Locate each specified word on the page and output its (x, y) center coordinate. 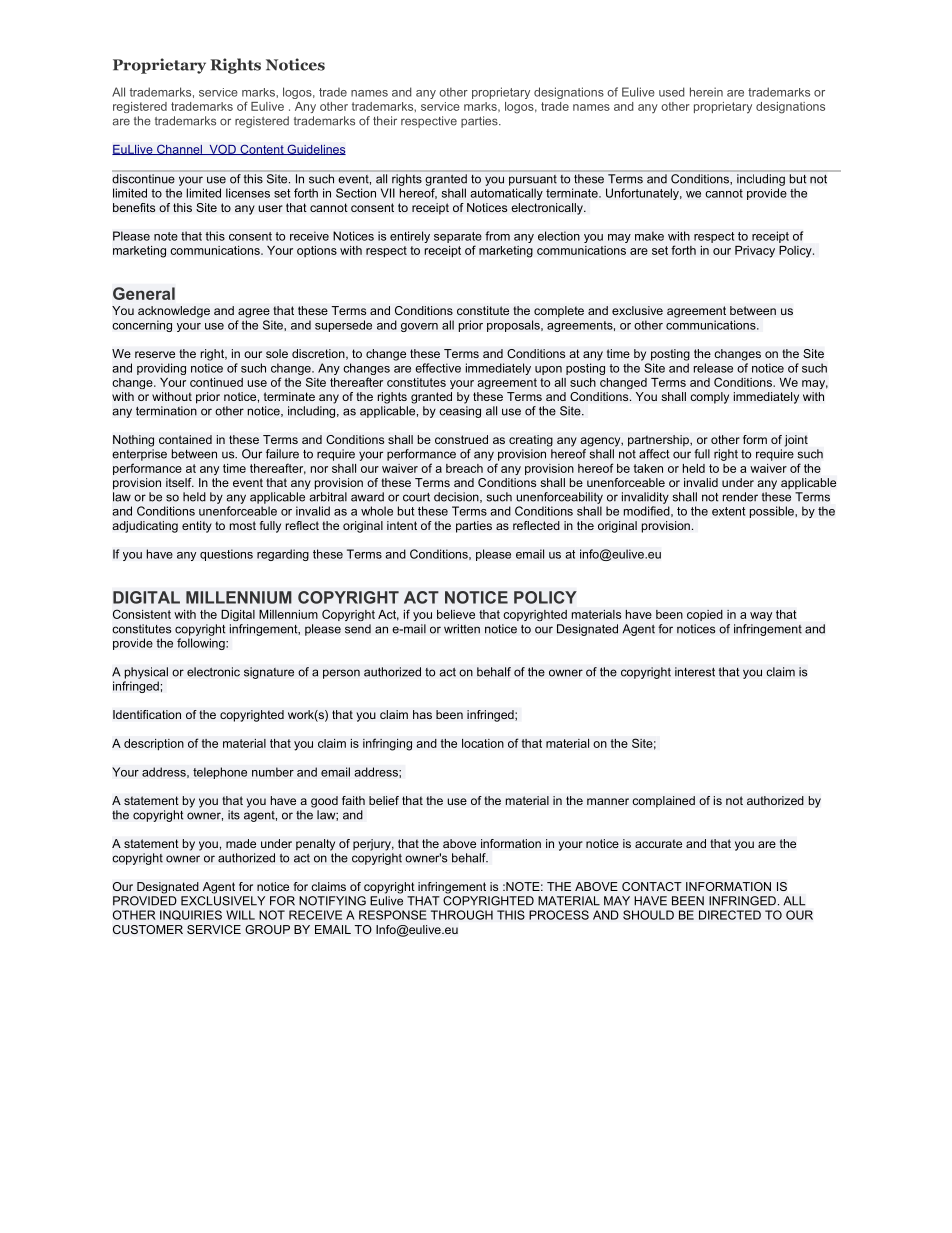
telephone (220, 773)
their (385, 121)
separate (458, 237)
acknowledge (174, 312)
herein (706, 92)
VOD (222, 149)
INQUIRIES (191, 915)
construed (461, 439)
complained (663, 802)
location (483, 743)
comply (709, 398)
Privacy (755, 252)
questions (226, 555)
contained (185, 439)
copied (705, 615)
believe (456, 614)
